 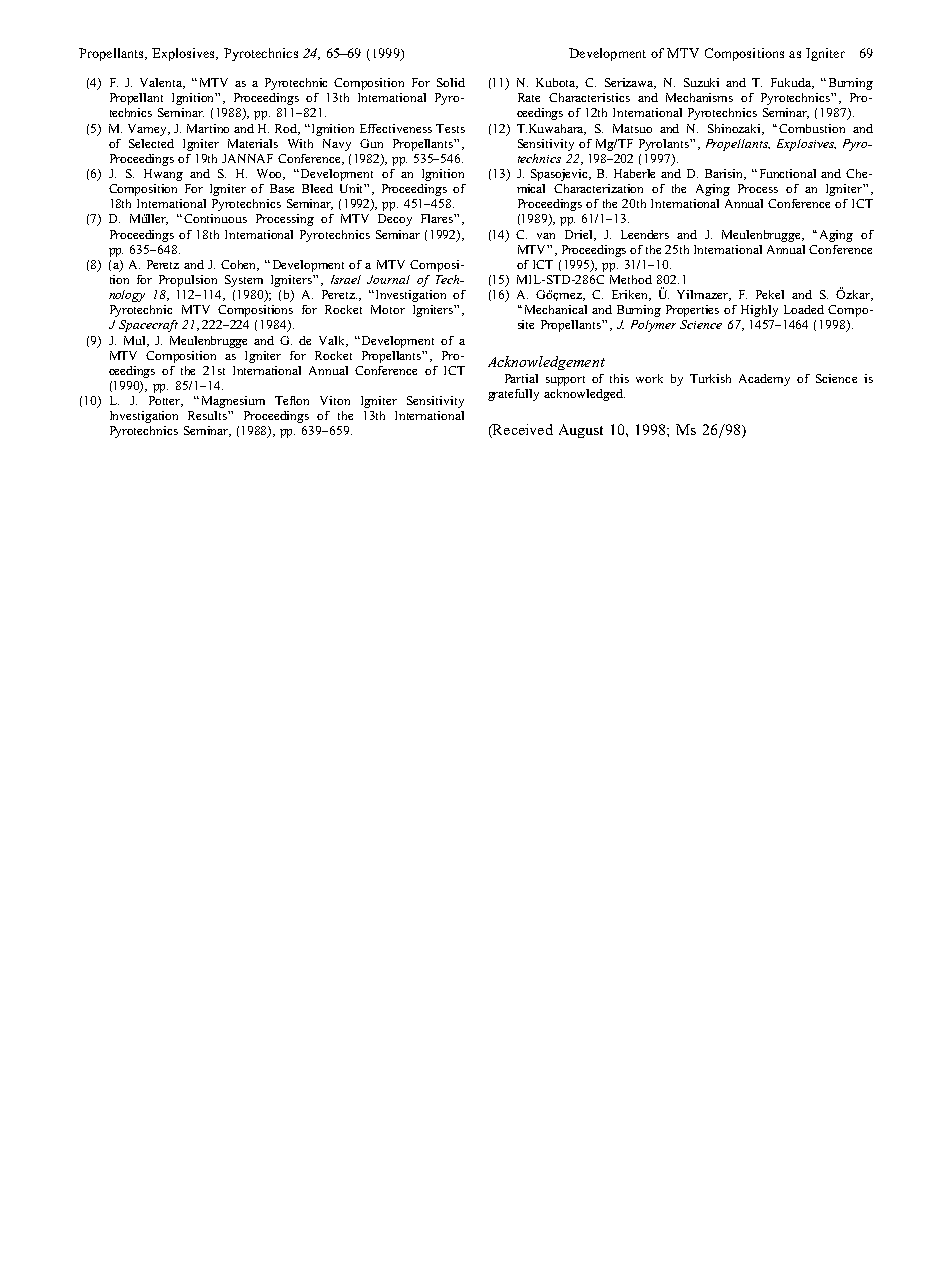 I want to click on Properties, so click(x=692, y=311).
